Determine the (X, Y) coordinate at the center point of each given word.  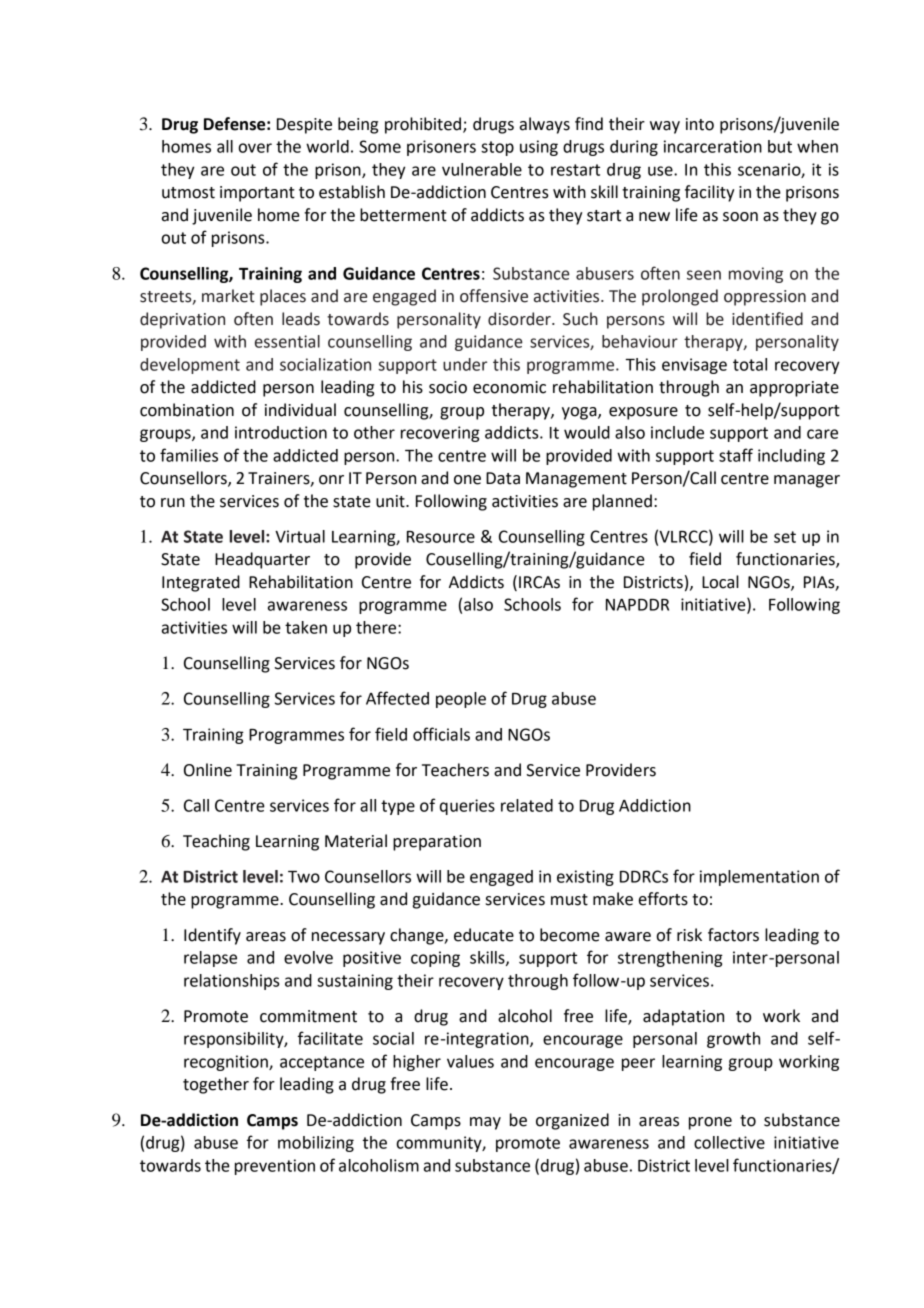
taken (306, 627)
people (461, 700)
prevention (275, 1167)
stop (497, 148)
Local (720, 582)
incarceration (713, 146)
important (257, 194)
